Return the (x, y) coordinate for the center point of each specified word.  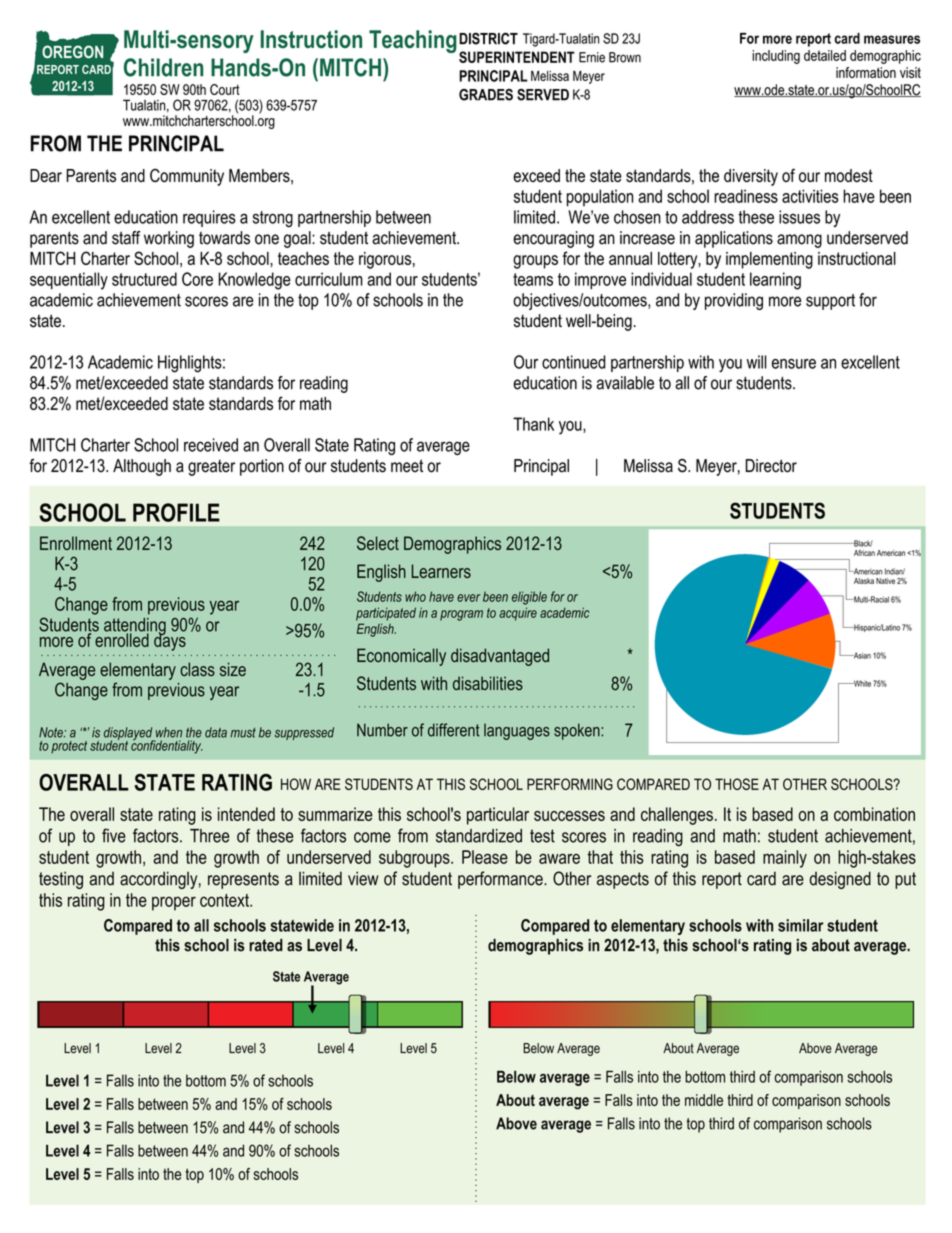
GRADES (486, 95)
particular (498, 816)
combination (874, 814)
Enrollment (76, 543)
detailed (825, 55)
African (864, 553)
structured (144, 279)
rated (266, 945)
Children (163, 67)
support (830, 302)
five (114, 835)
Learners (441, 571)
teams (533, 279)
